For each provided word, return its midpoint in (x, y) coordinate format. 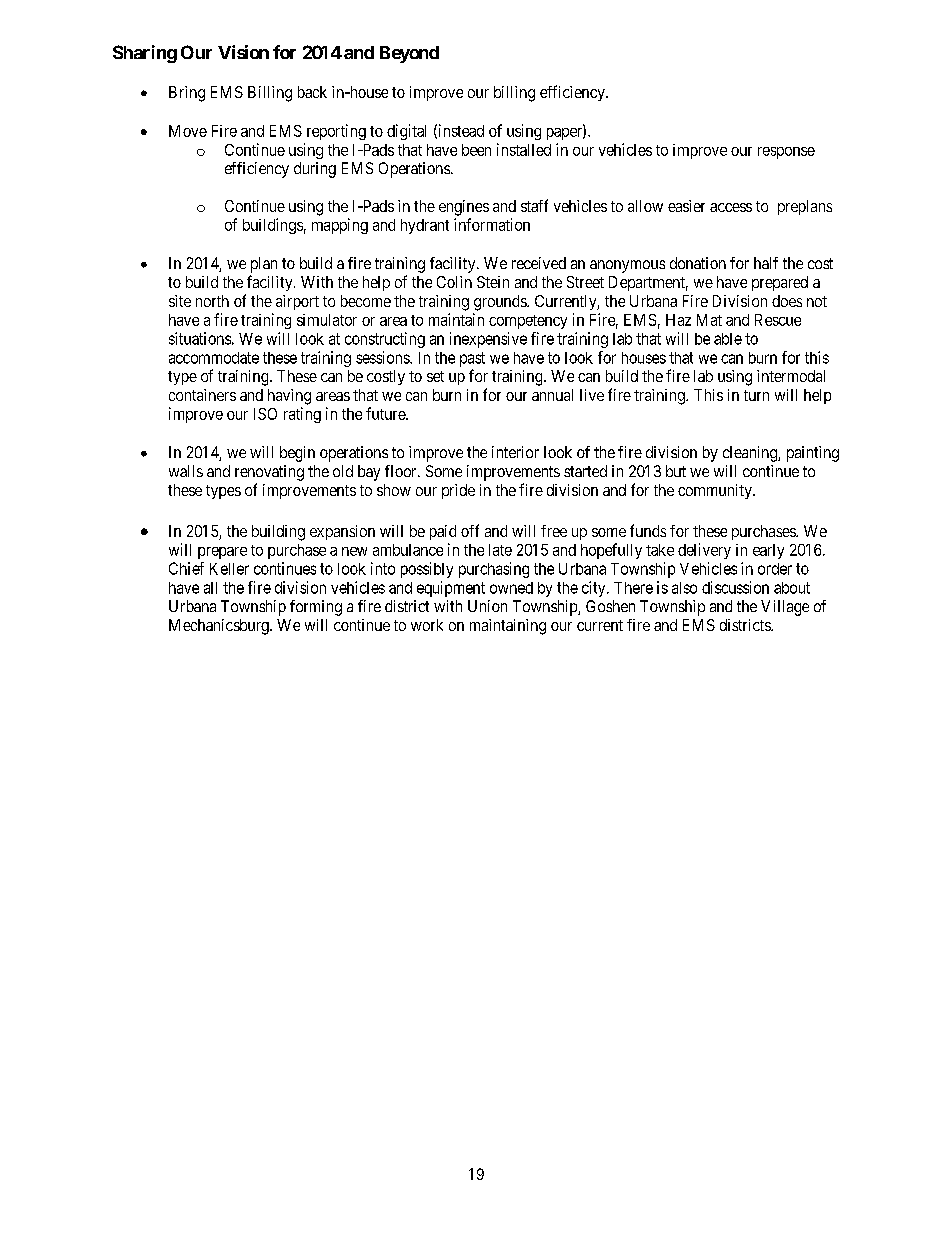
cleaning (751, 454)
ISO (265, 414)
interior (515, 452)
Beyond (409, 54)
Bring (187, 94)
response (786, 153)
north (212, 301)
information (492, 224)
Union (487, 606)
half (766, 263)
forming (316, 608)
